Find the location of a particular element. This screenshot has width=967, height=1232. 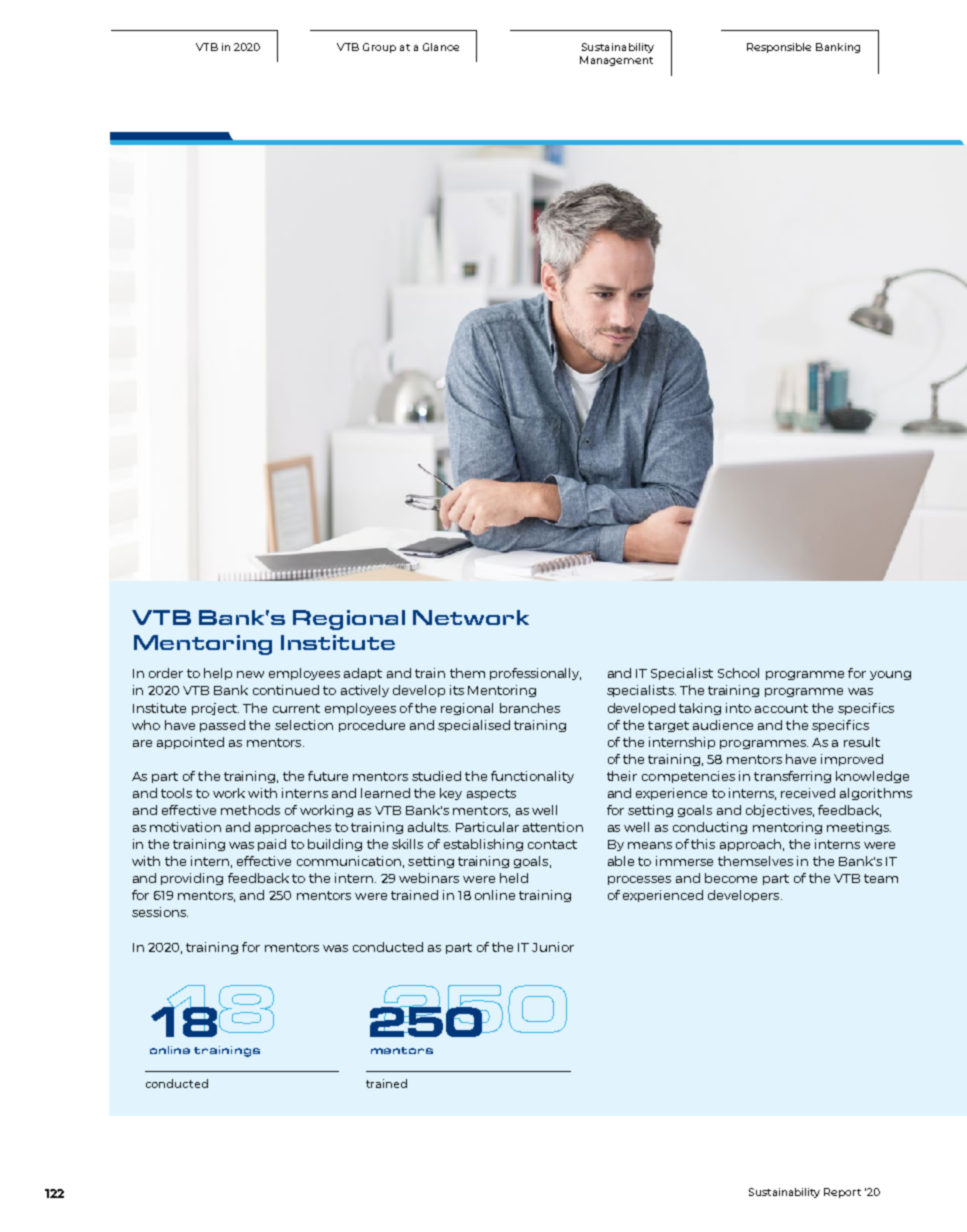

Group is located at coordinates (379, 48).
